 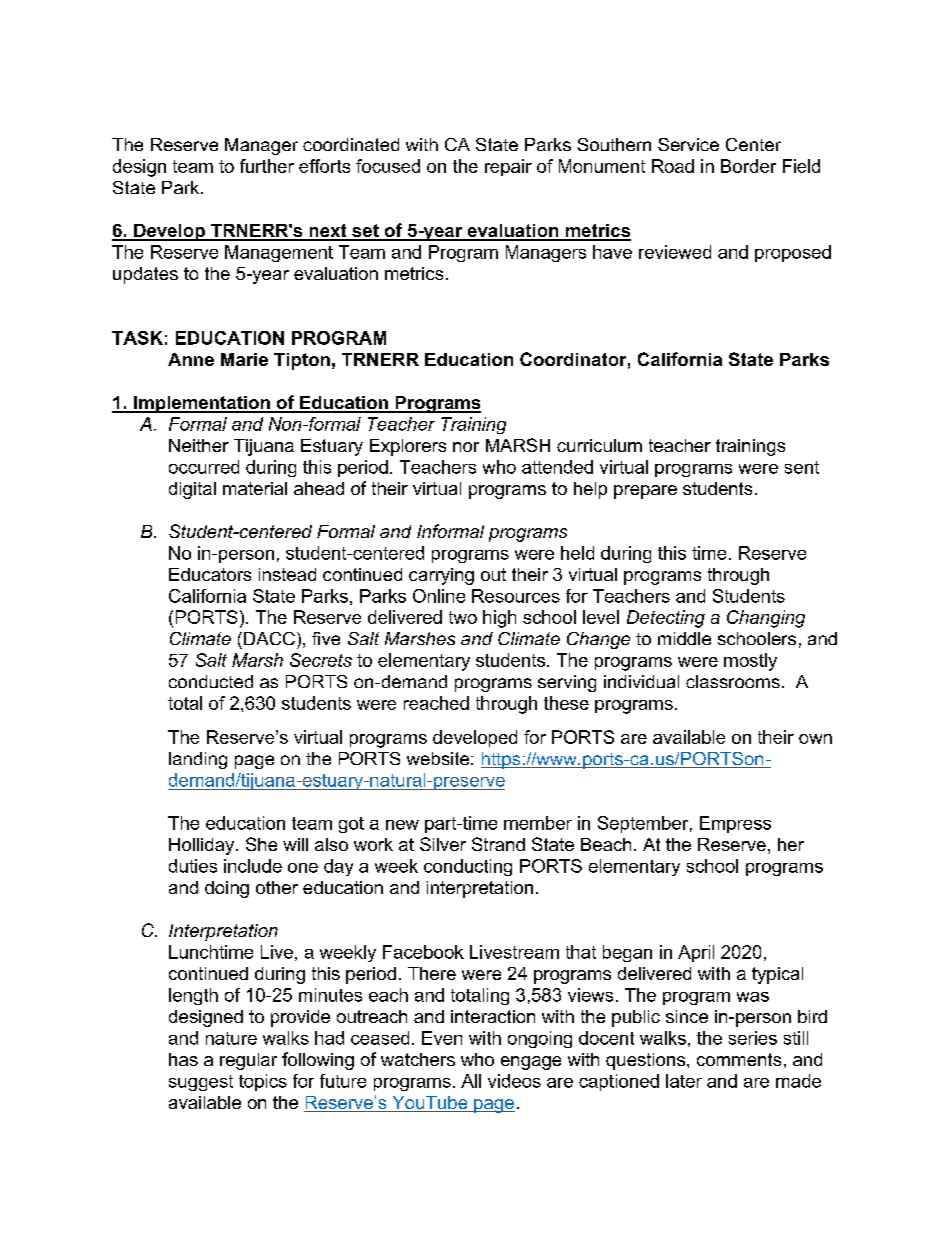 I want to click on Border, so click(x=748, y=166).
